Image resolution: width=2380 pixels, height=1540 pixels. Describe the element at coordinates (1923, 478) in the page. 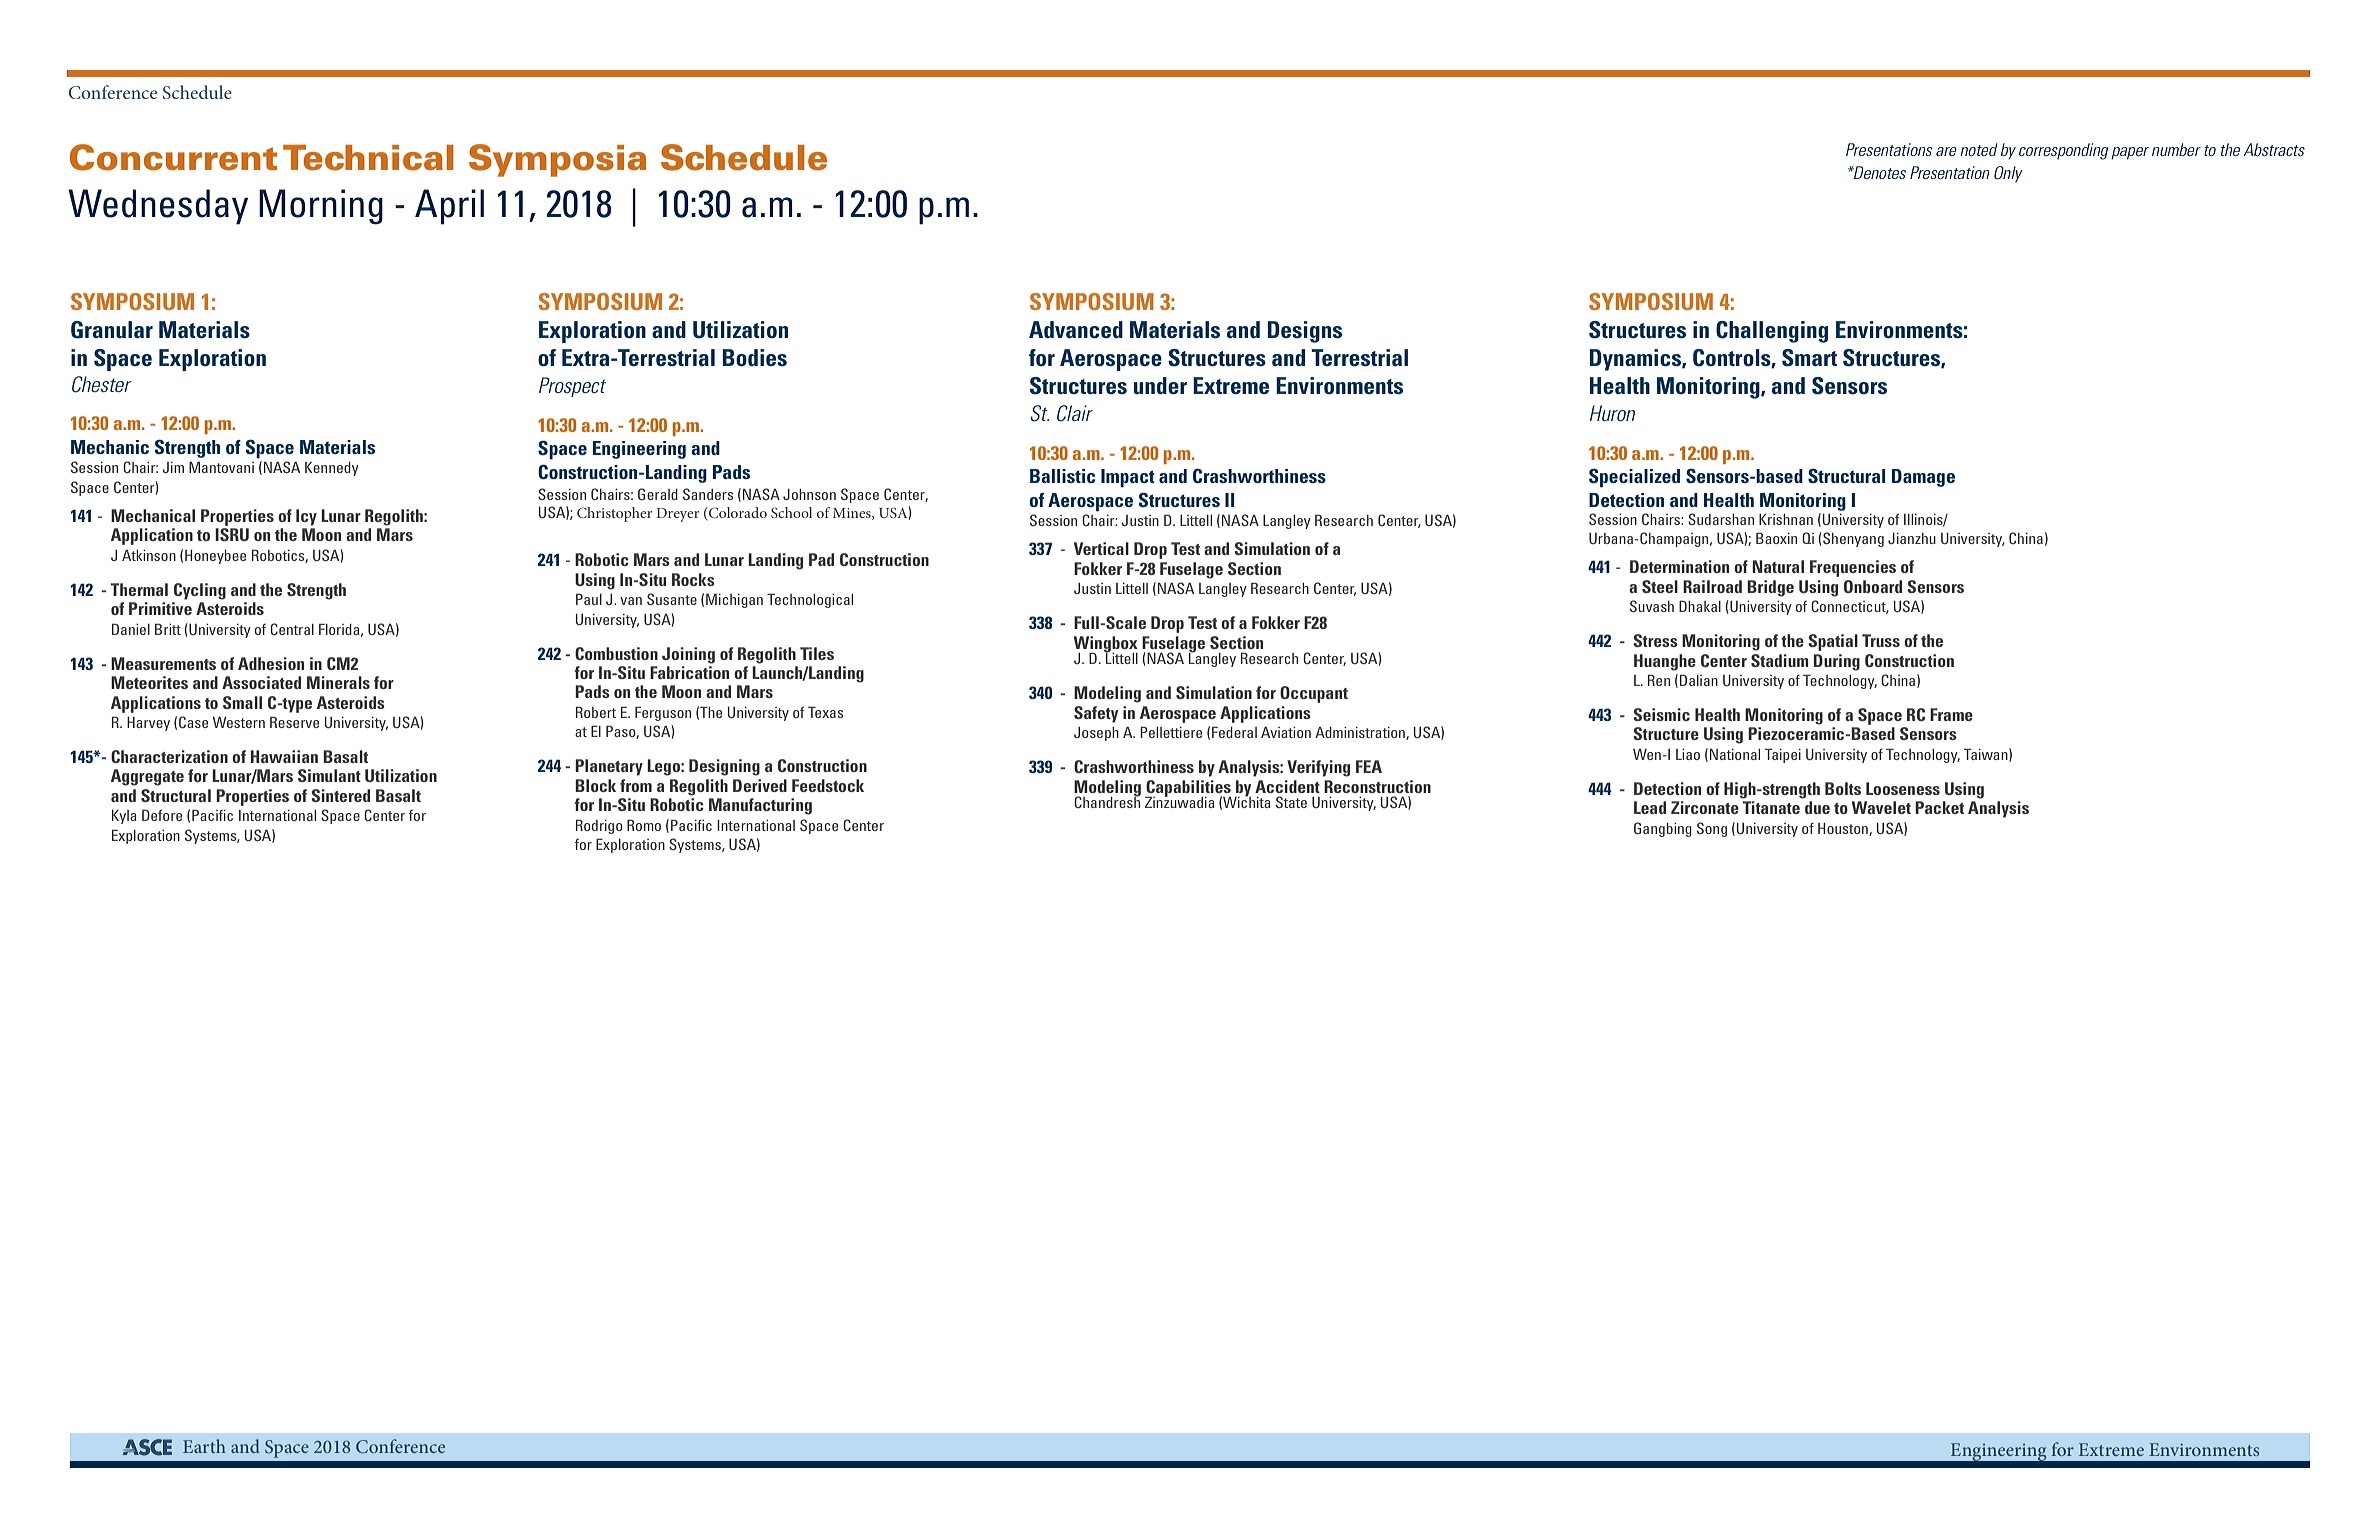

I see `Damage` at that location.
